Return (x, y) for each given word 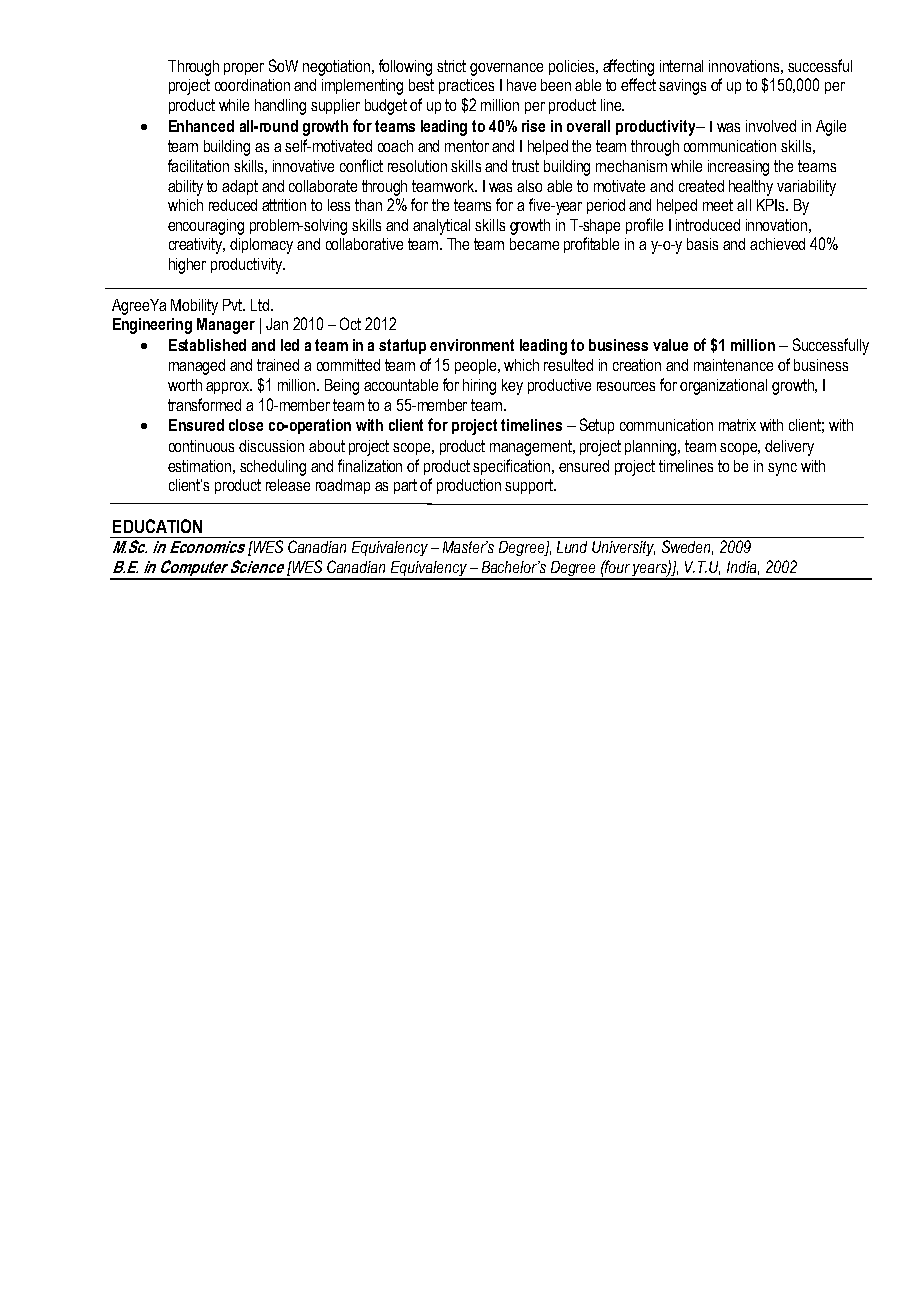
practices (466, 86)
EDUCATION (157, 526)
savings (682, 87)
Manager (226, 326)
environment (472, 345)
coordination (252, 85)
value (670, 345)
